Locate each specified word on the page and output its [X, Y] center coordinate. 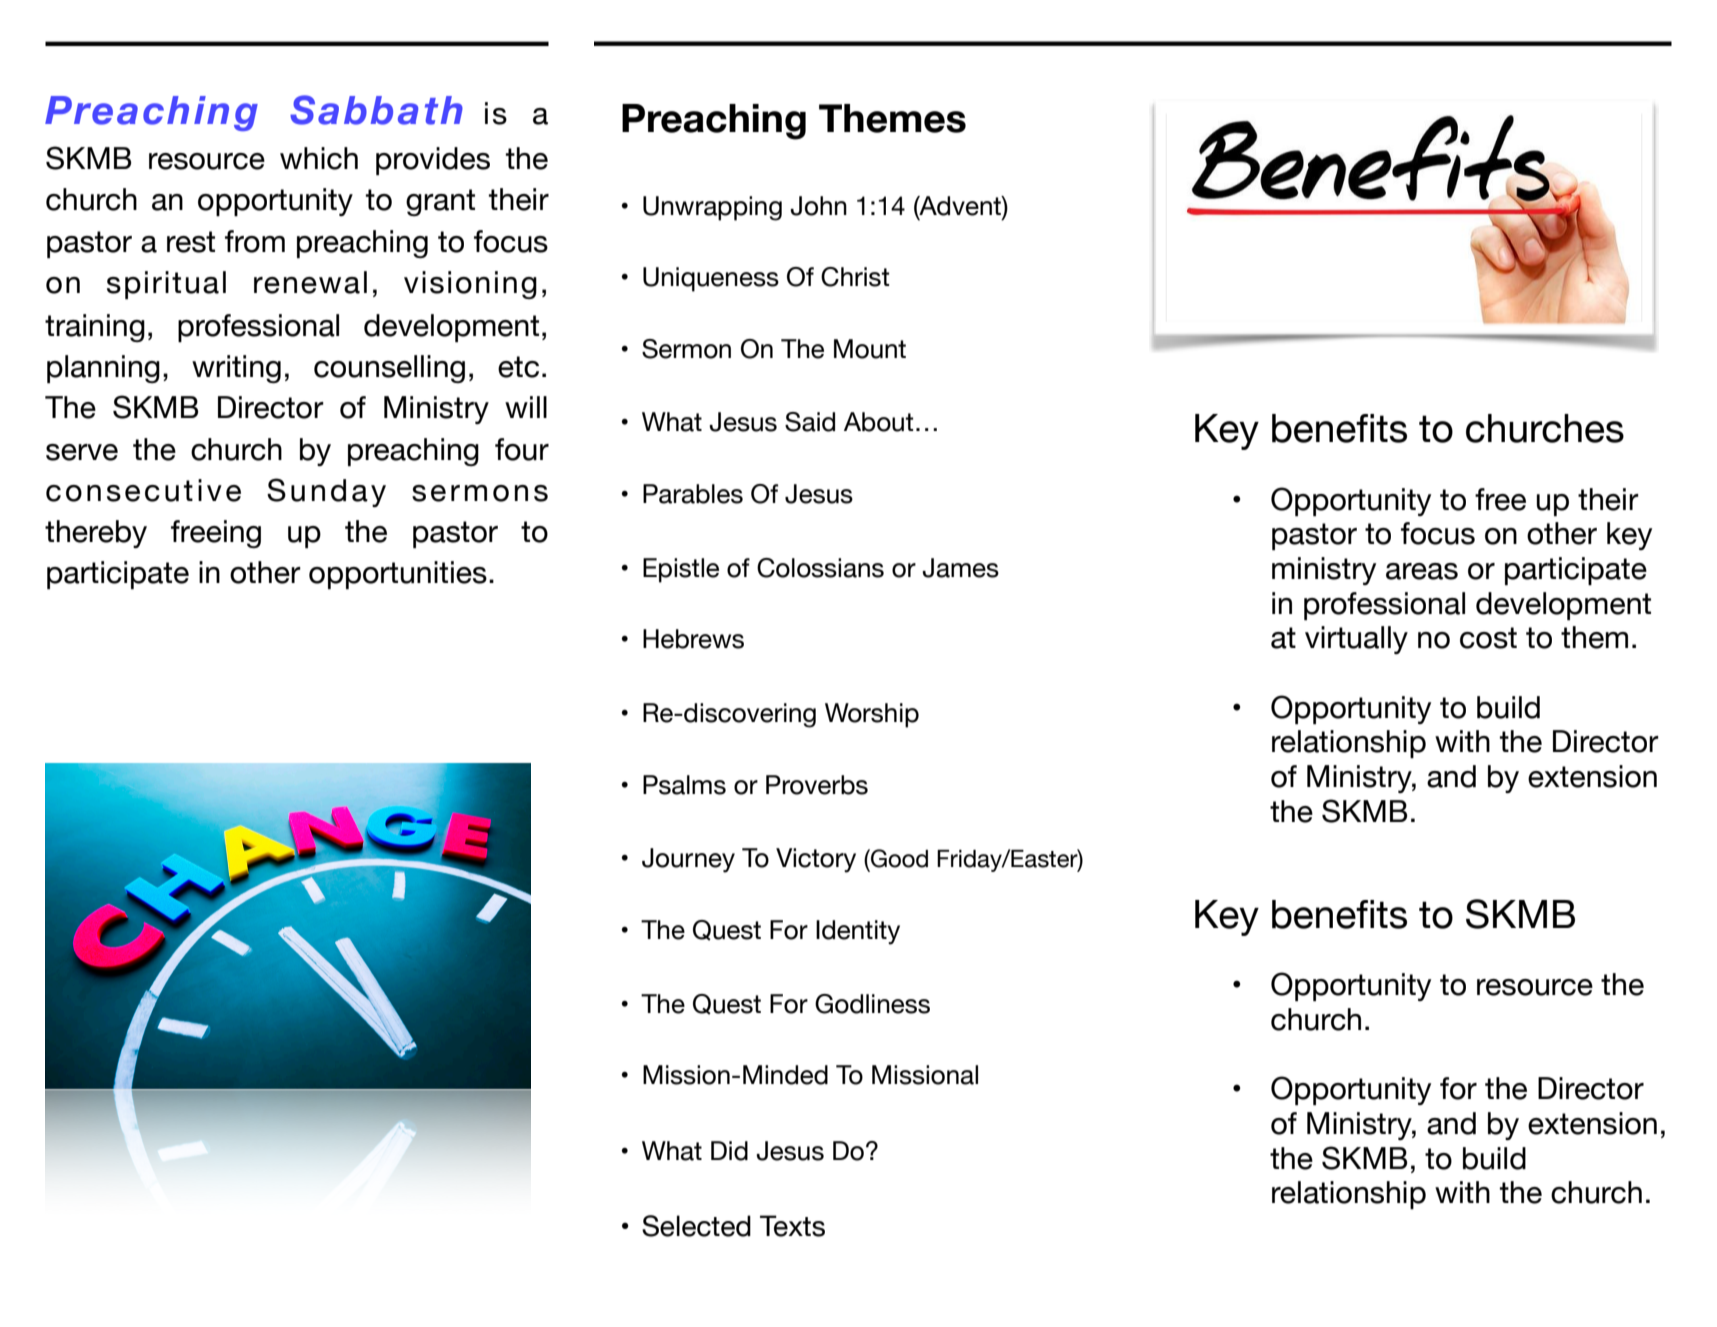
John [818, 206]
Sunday [326, 492]
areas [1422, 571]
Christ [855, 277]
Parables [693, 494]
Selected [696, 1226]
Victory [816, 860]
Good [898, 858]
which [319, 158]
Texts [792, 1226]
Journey [688, 860]
